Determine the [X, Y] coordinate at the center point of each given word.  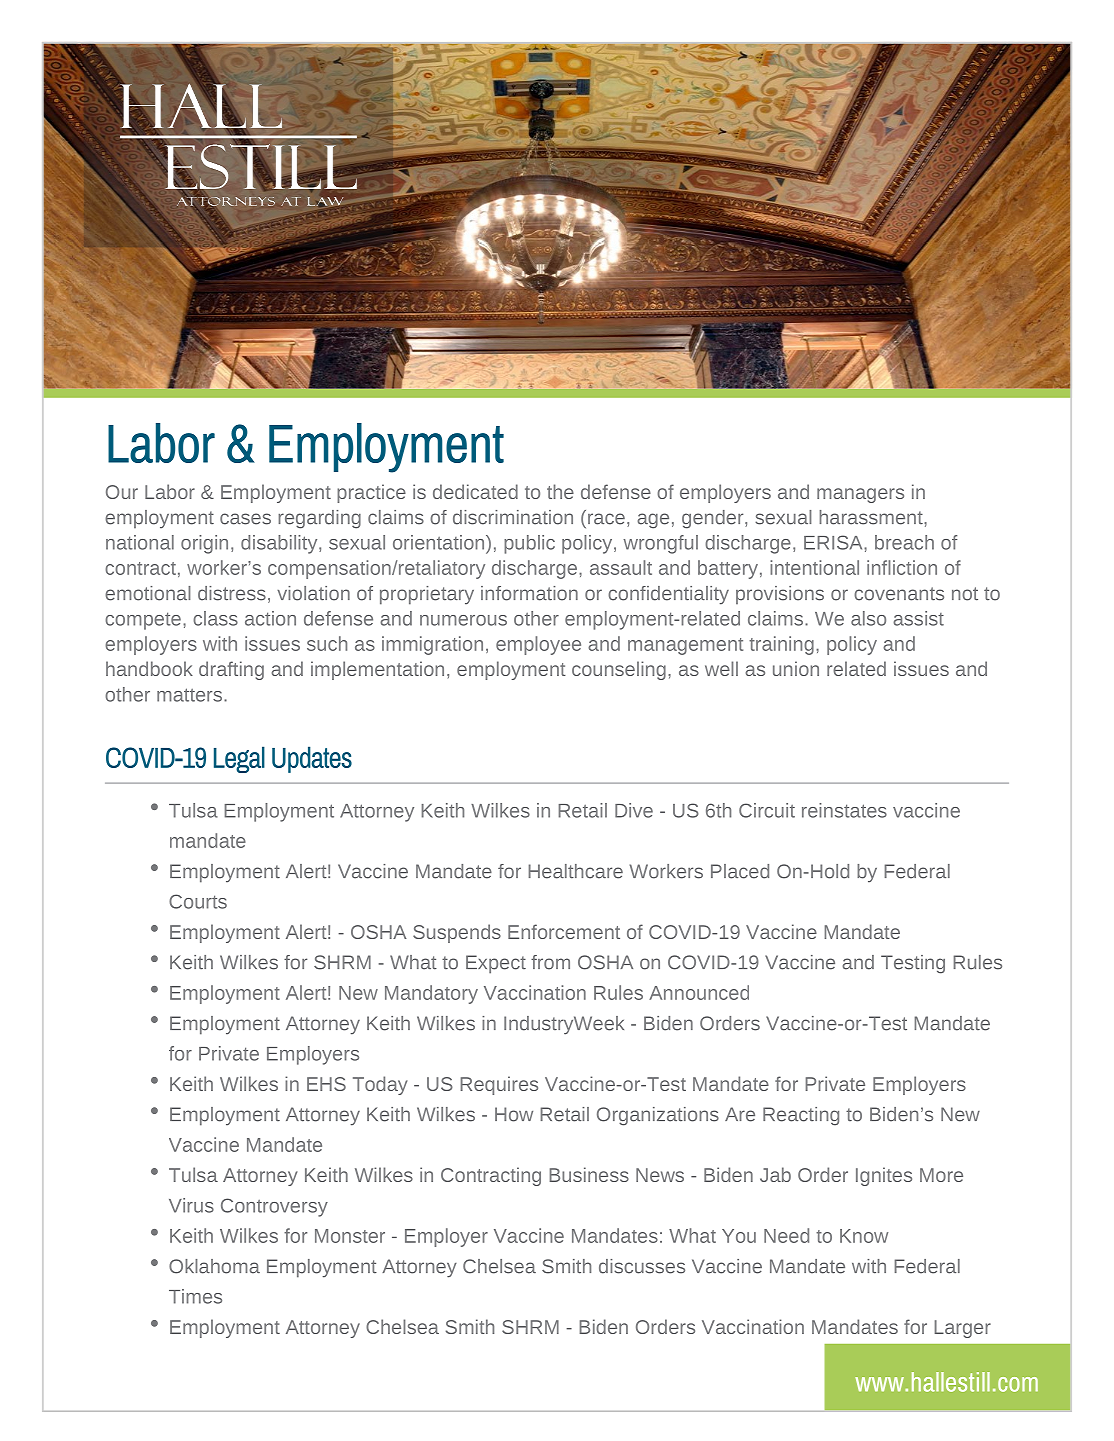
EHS [326, 1084]
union [796, 668]
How [514, 1114]
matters [191, 695]
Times [195, 1296]
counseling [619, 670]
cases [245, 519]
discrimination [513, 517]
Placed [740, 871]
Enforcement [564, 931]
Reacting [801, 1116]
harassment [872, 517]
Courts [198, 901]
